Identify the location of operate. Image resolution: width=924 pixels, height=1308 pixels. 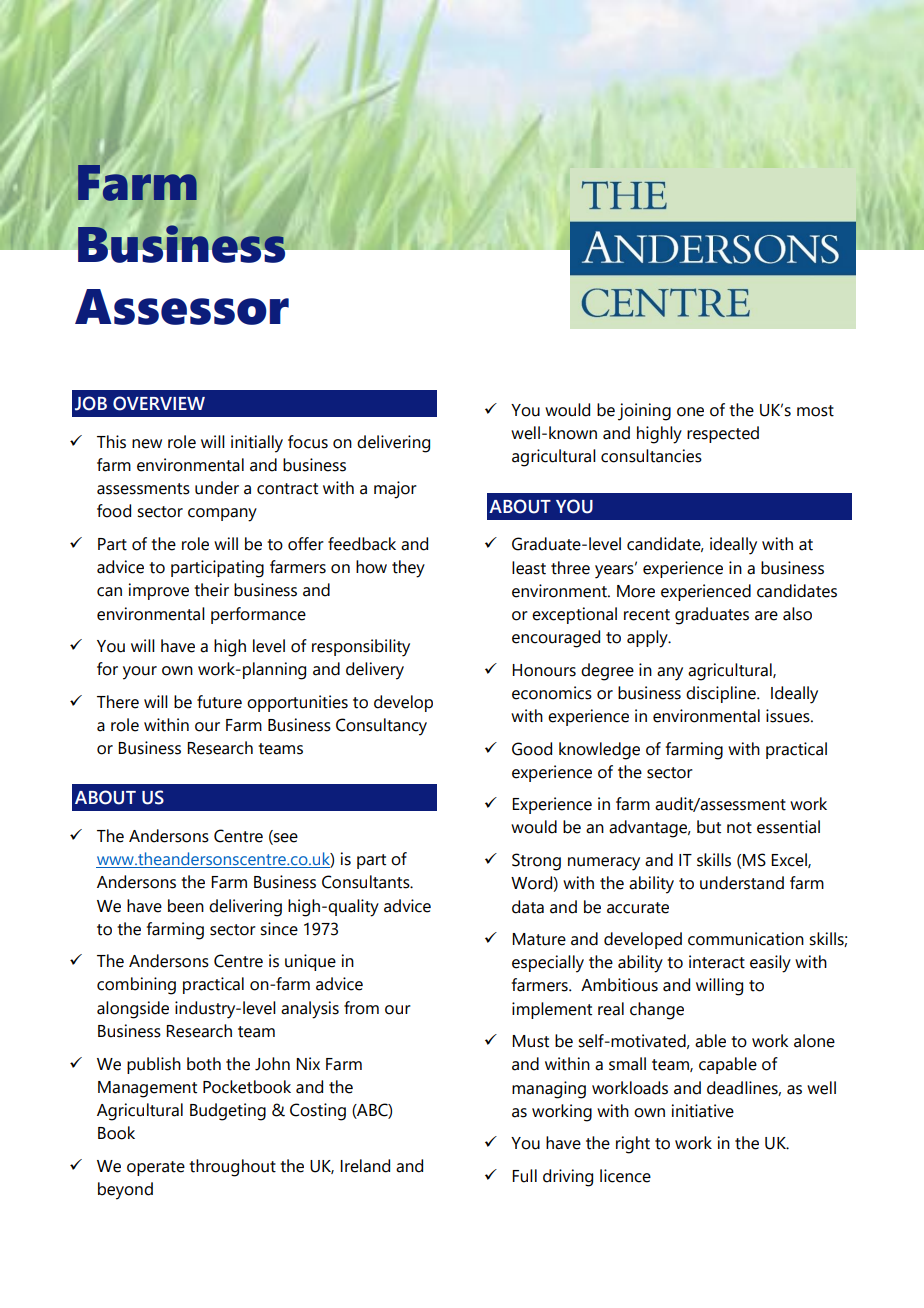
(156, 1168).
